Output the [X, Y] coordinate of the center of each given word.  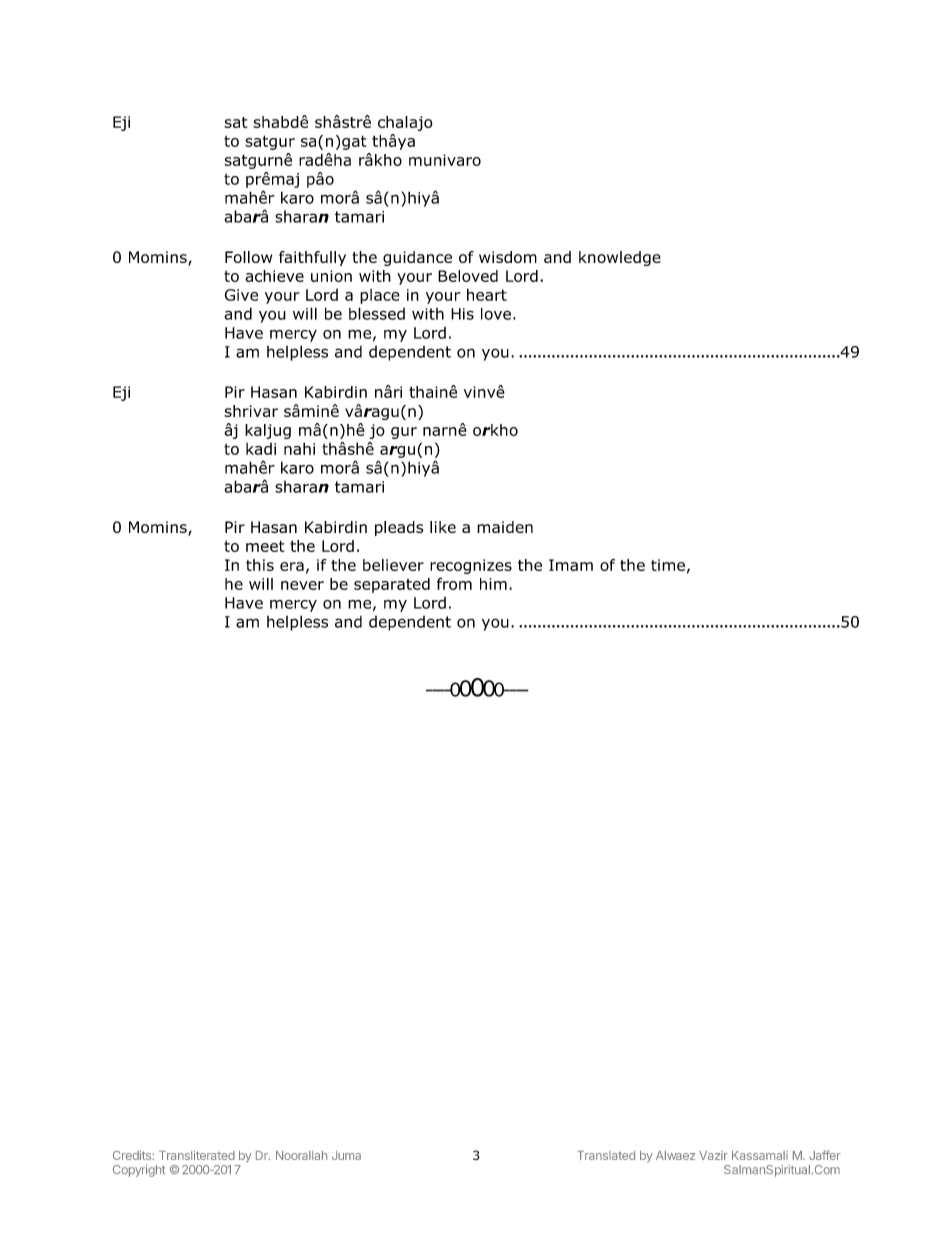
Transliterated [197, 1155]
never [302, 585]
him [493, 584]
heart [487, 294]
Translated [606, 1155]
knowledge [620, 258]
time [668, 565]
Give [241, 295]
